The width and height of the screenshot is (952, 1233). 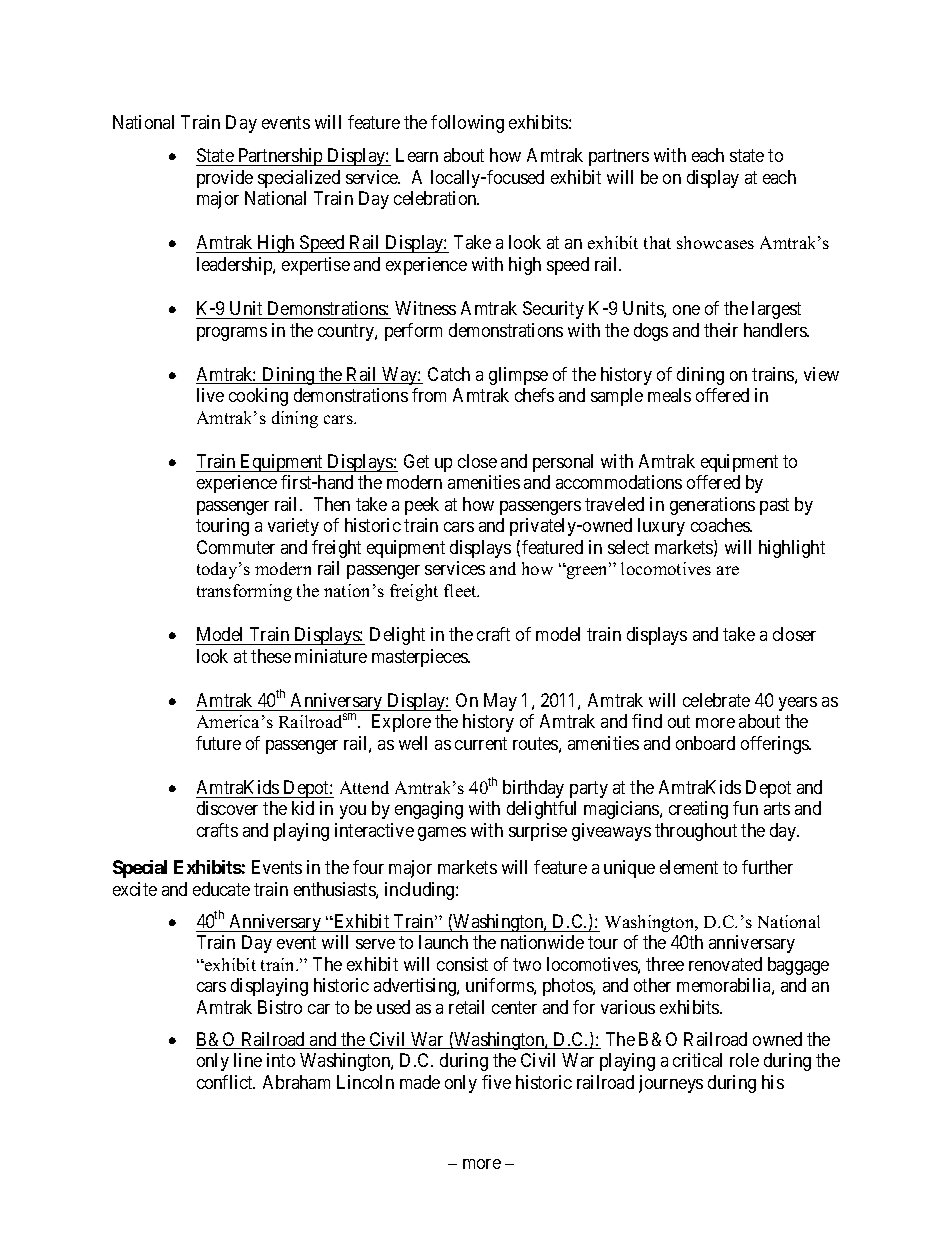 I want to click on future, so click(x=218, y=743).
